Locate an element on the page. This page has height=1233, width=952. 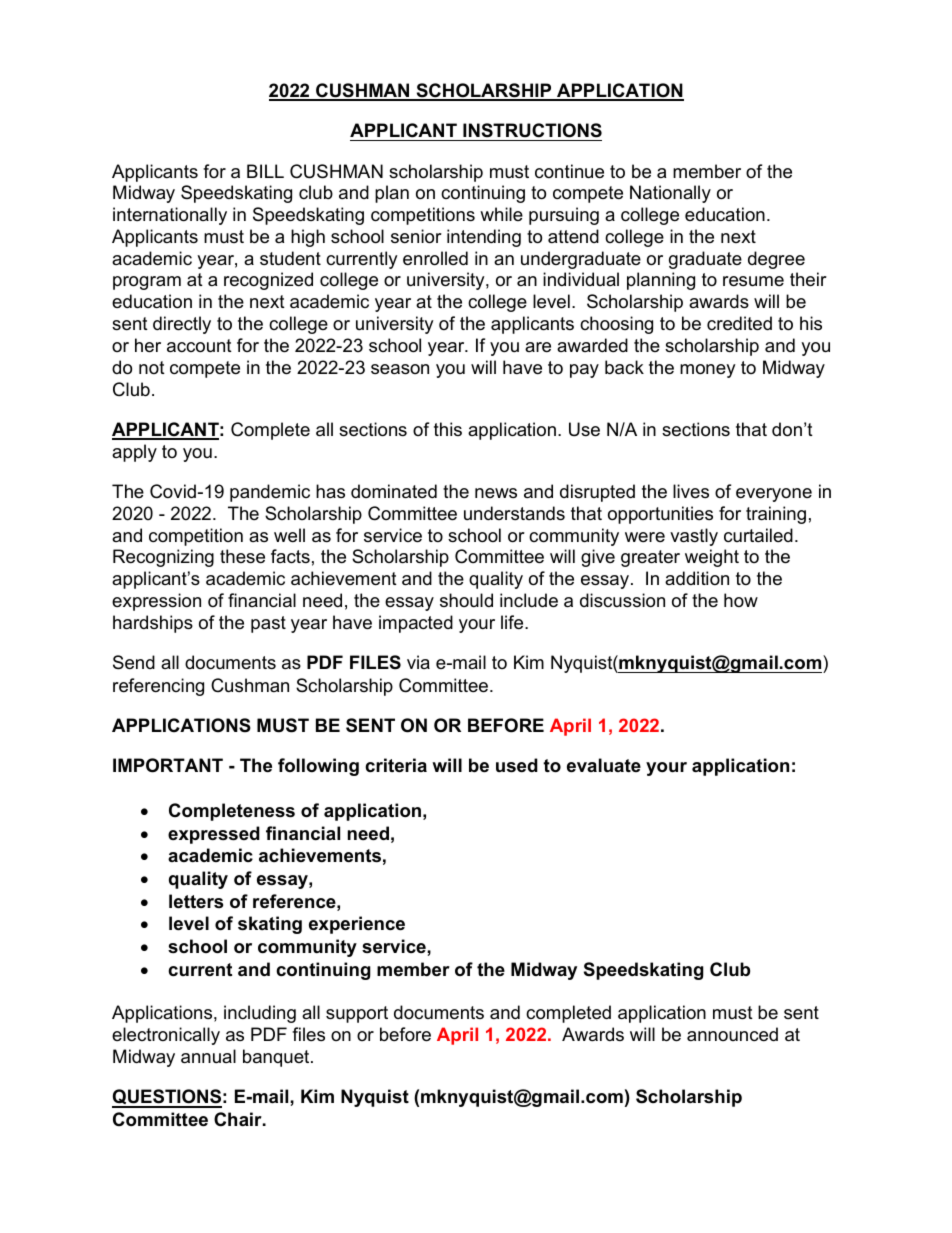
annual is located at coordinates (208, 1056).
